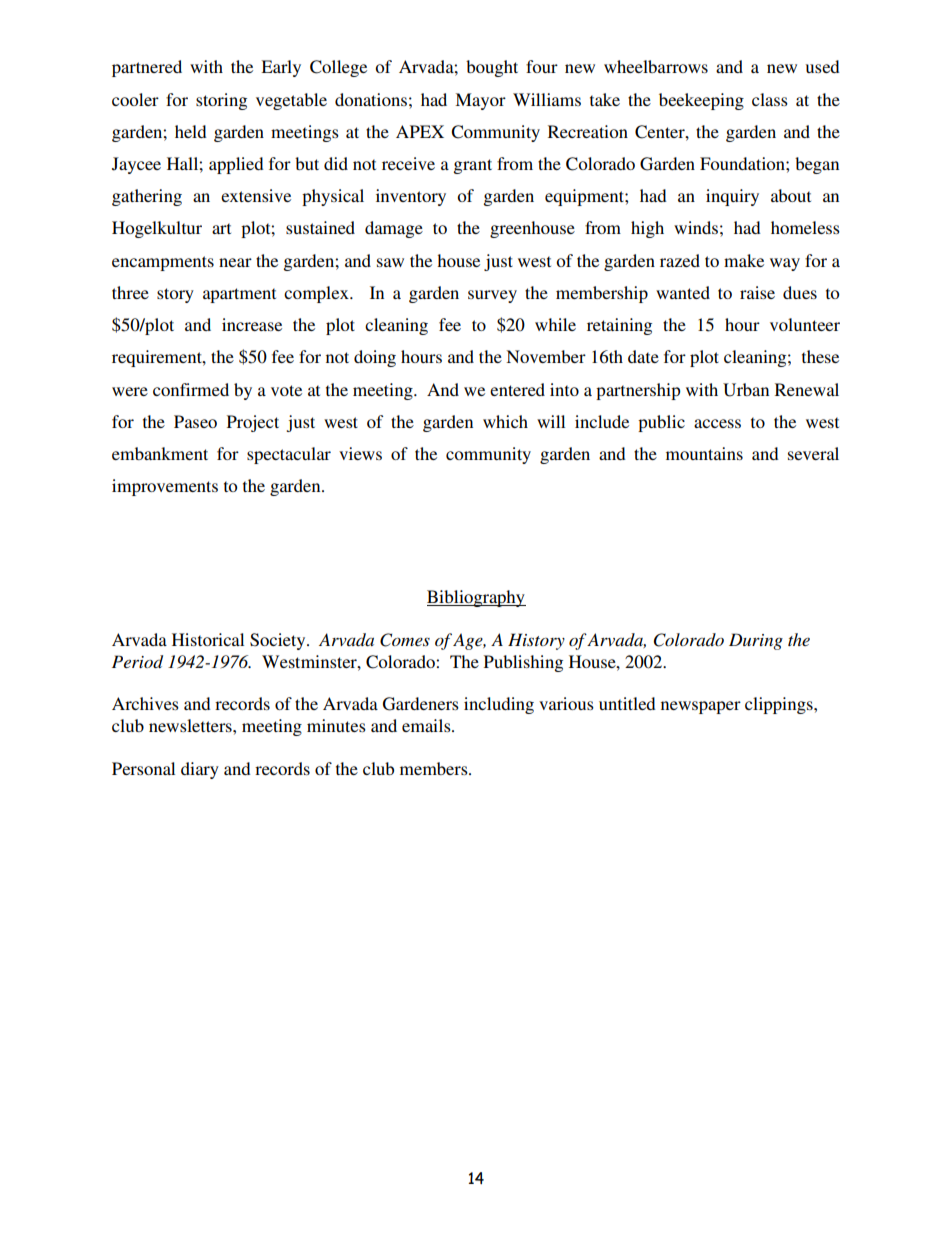 Image resolution: width=952 pixels, height=1233 pixels. Describe the element at coordinates (200, 770) in the page. I see `diary` at that location.
